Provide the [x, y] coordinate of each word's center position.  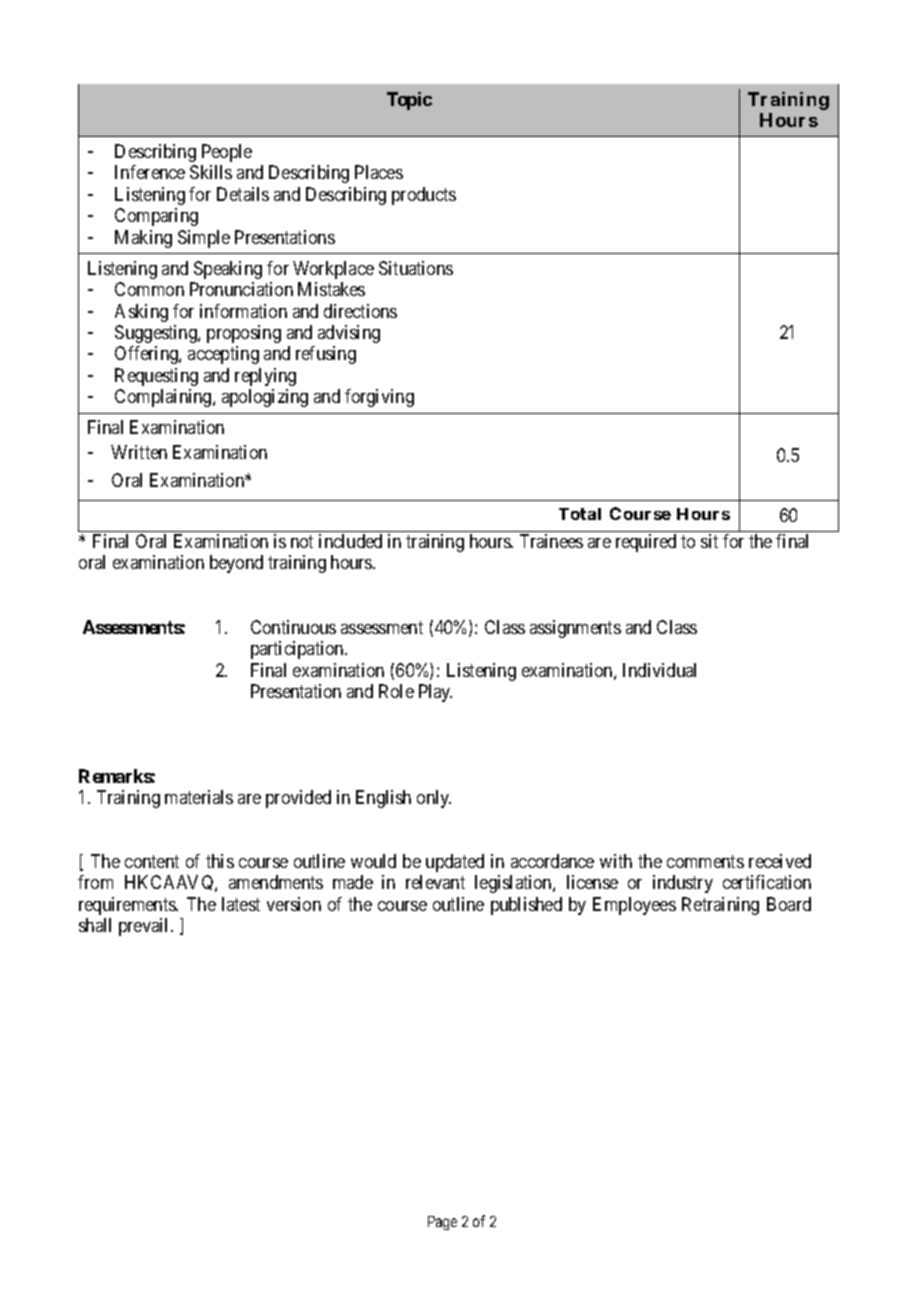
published [526, 906]
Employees [634, 906]
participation [298, 650]
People [227, 153]
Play [435, 693]
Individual [659, 670]
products [424, 196]
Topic [409, 101]
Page [442, 1223]
